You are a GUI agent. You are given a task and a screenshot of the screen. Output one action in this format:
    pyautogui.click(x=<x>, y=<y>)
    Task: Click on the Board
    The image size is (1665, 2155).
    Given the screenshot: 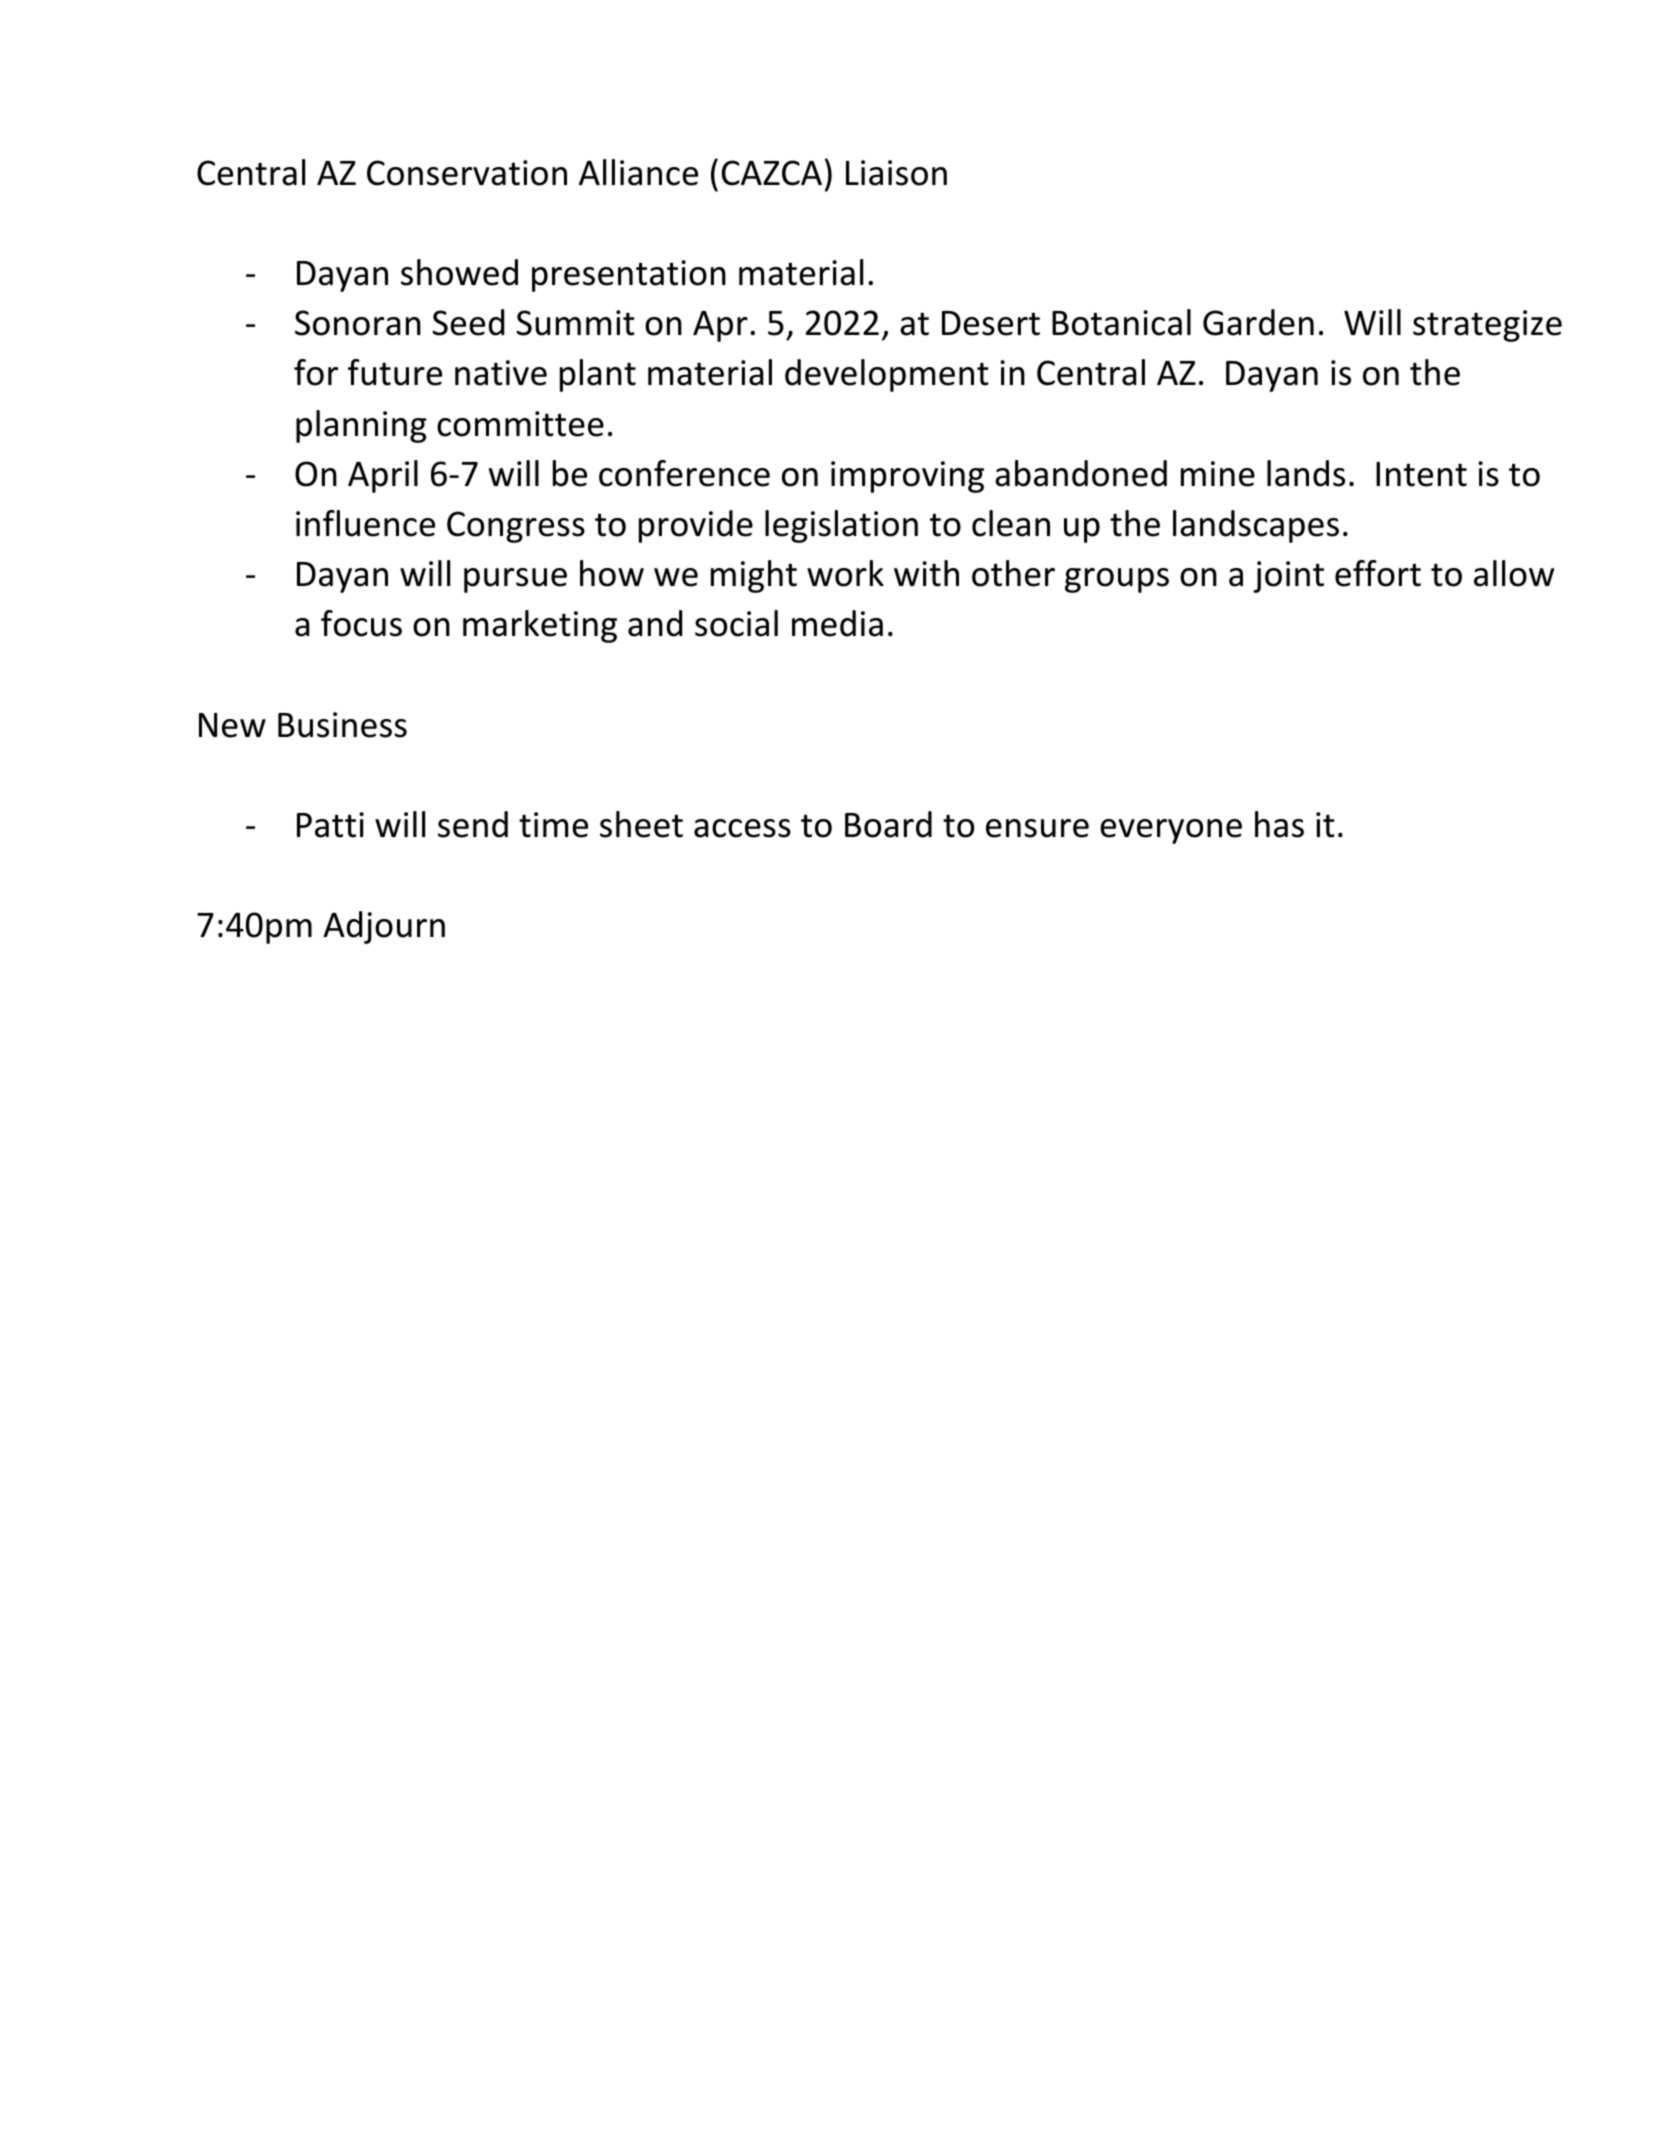 What is the action you would take?
    pyautogui.click(x=888, y=824)
